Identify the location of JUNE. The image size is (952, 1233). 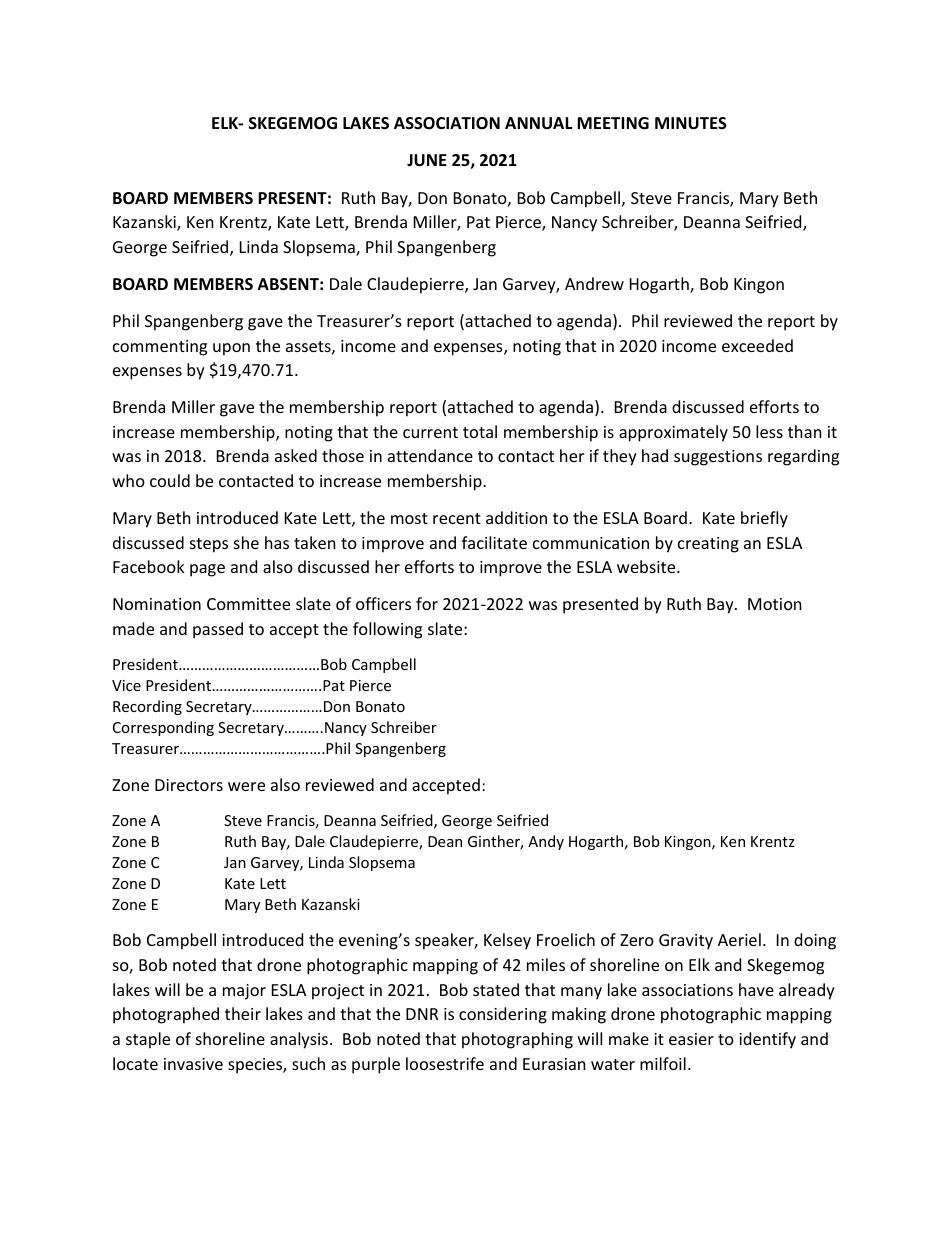
(427, 160).
